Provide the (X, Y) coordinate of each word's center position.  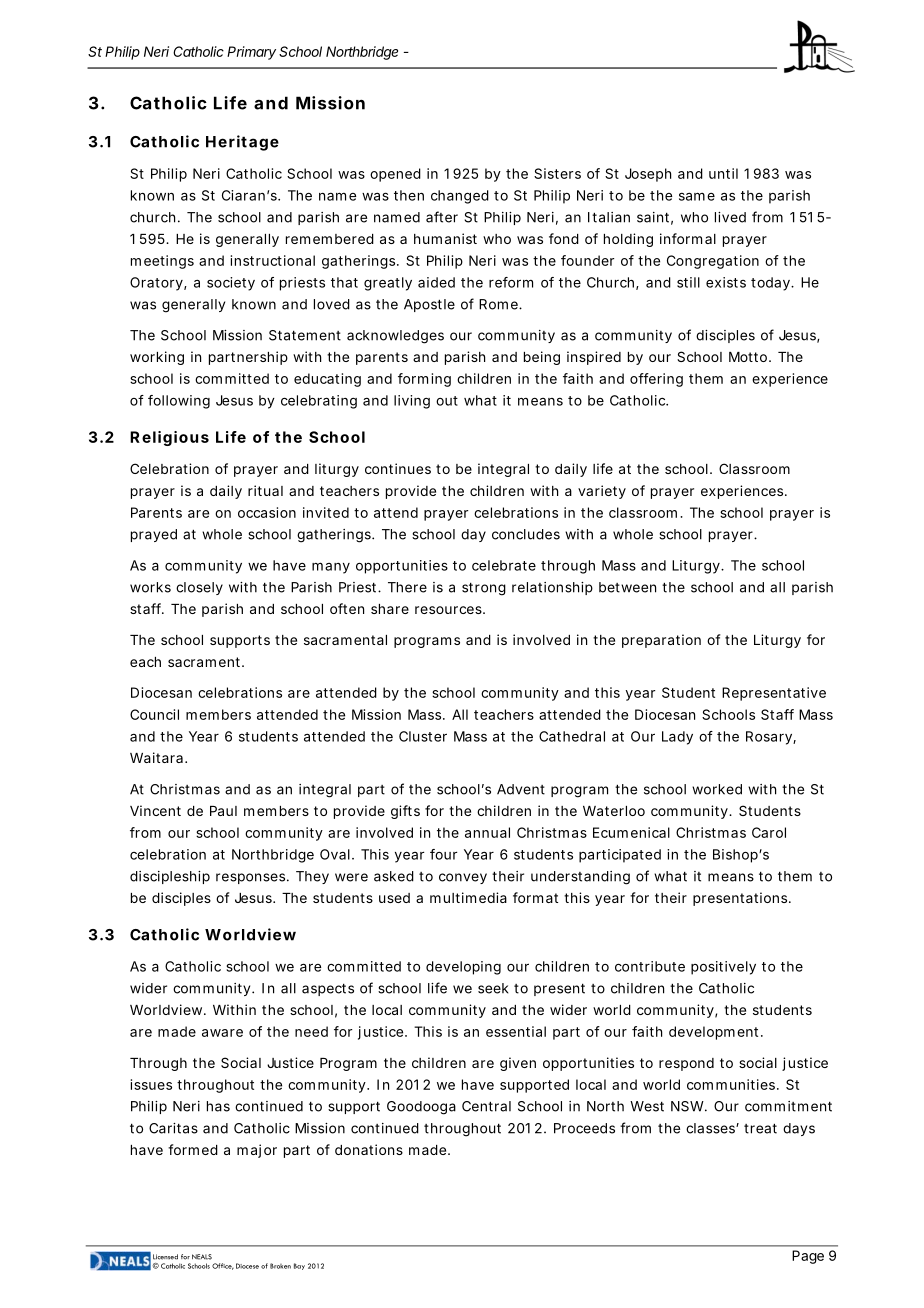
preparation (661, 641)
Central (486, 1106)
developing (463, 968)
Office (223, 1266)
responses (250, 878)
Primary (251, 53)
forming (424, 380)
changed (460, 197)
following (179, 402)
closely (199, 588)
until (723, 173)
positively (723, 968)
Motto (748, 357)
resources (448, 610)
